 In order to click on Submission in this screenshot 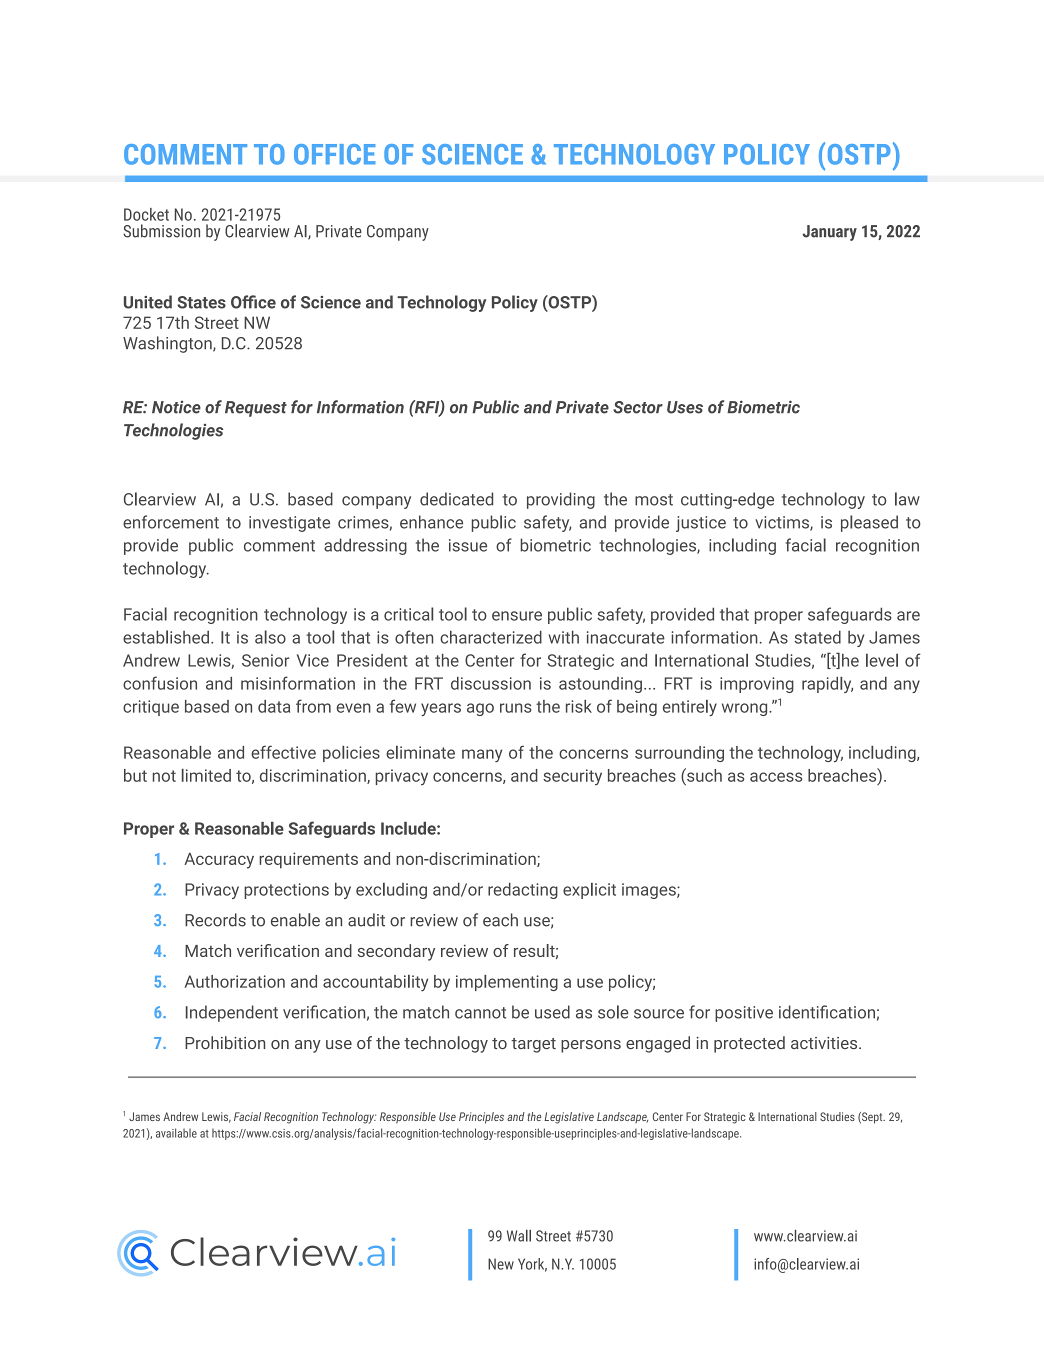, I will do `click(161, 231)`.
